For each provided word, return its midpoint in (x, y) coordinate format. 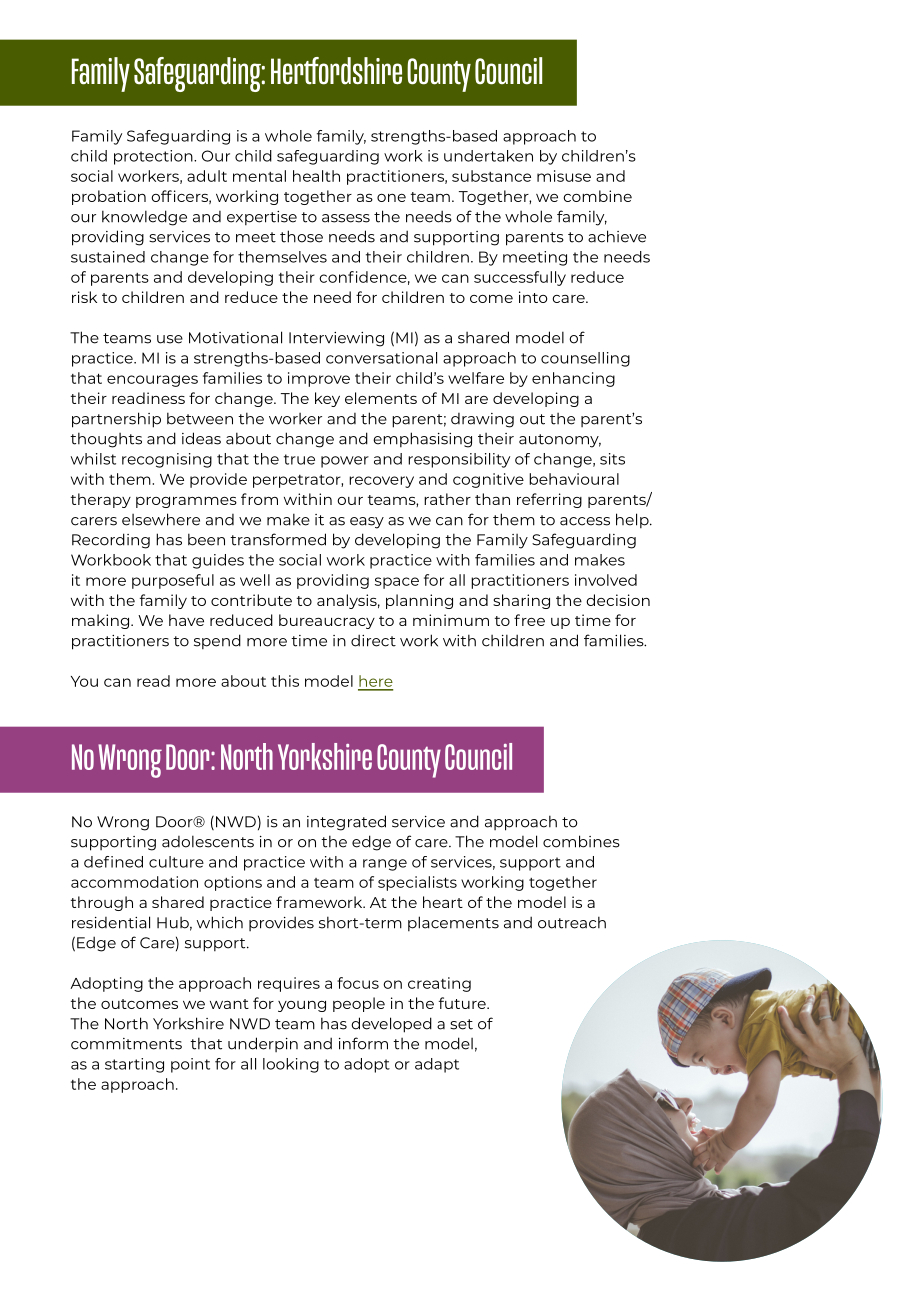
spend (217, 641)
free (529, 620)
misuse (564, 176)
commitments (126, 1044)
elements (381, 398)
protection (154, 157)
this (285, 681)
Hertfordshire (336, 71)
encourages (152, 381)
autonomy (560, 441)
